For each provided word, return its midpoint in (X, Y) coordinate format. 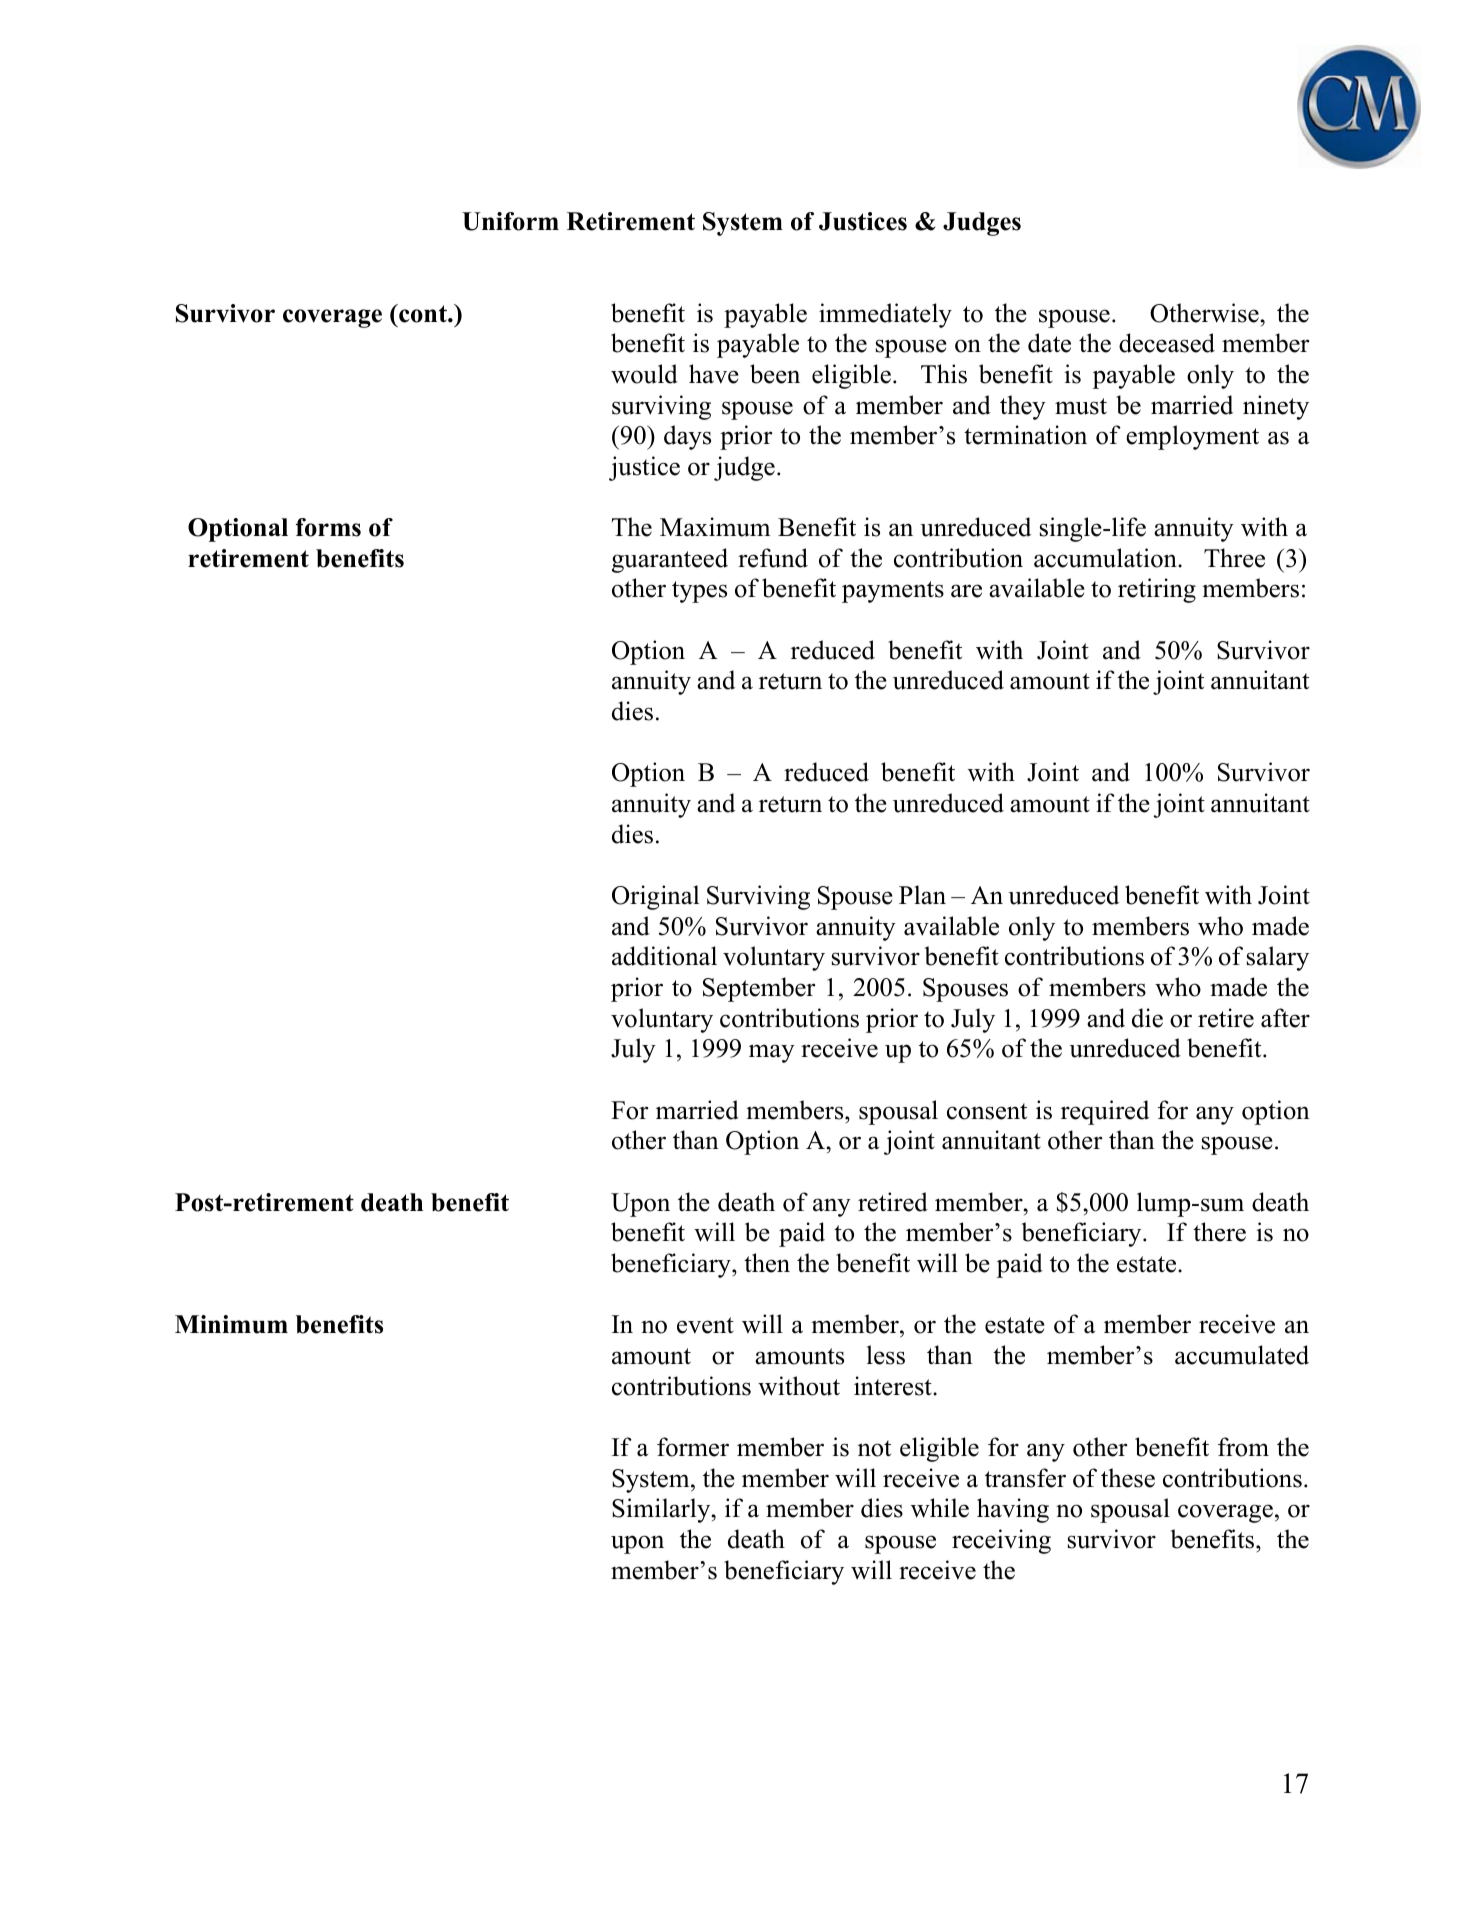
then (767, 1263)
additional (664, 956)
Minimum (231, 1324)
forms (328, 527)
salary (1278, 958)
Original (655, 897)
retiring (1157, 590)
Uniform (510, 221)
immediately (885, 315)
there (1219, 1232)
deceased (1167, 343)
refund (773, 558)
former (693, 1447)
